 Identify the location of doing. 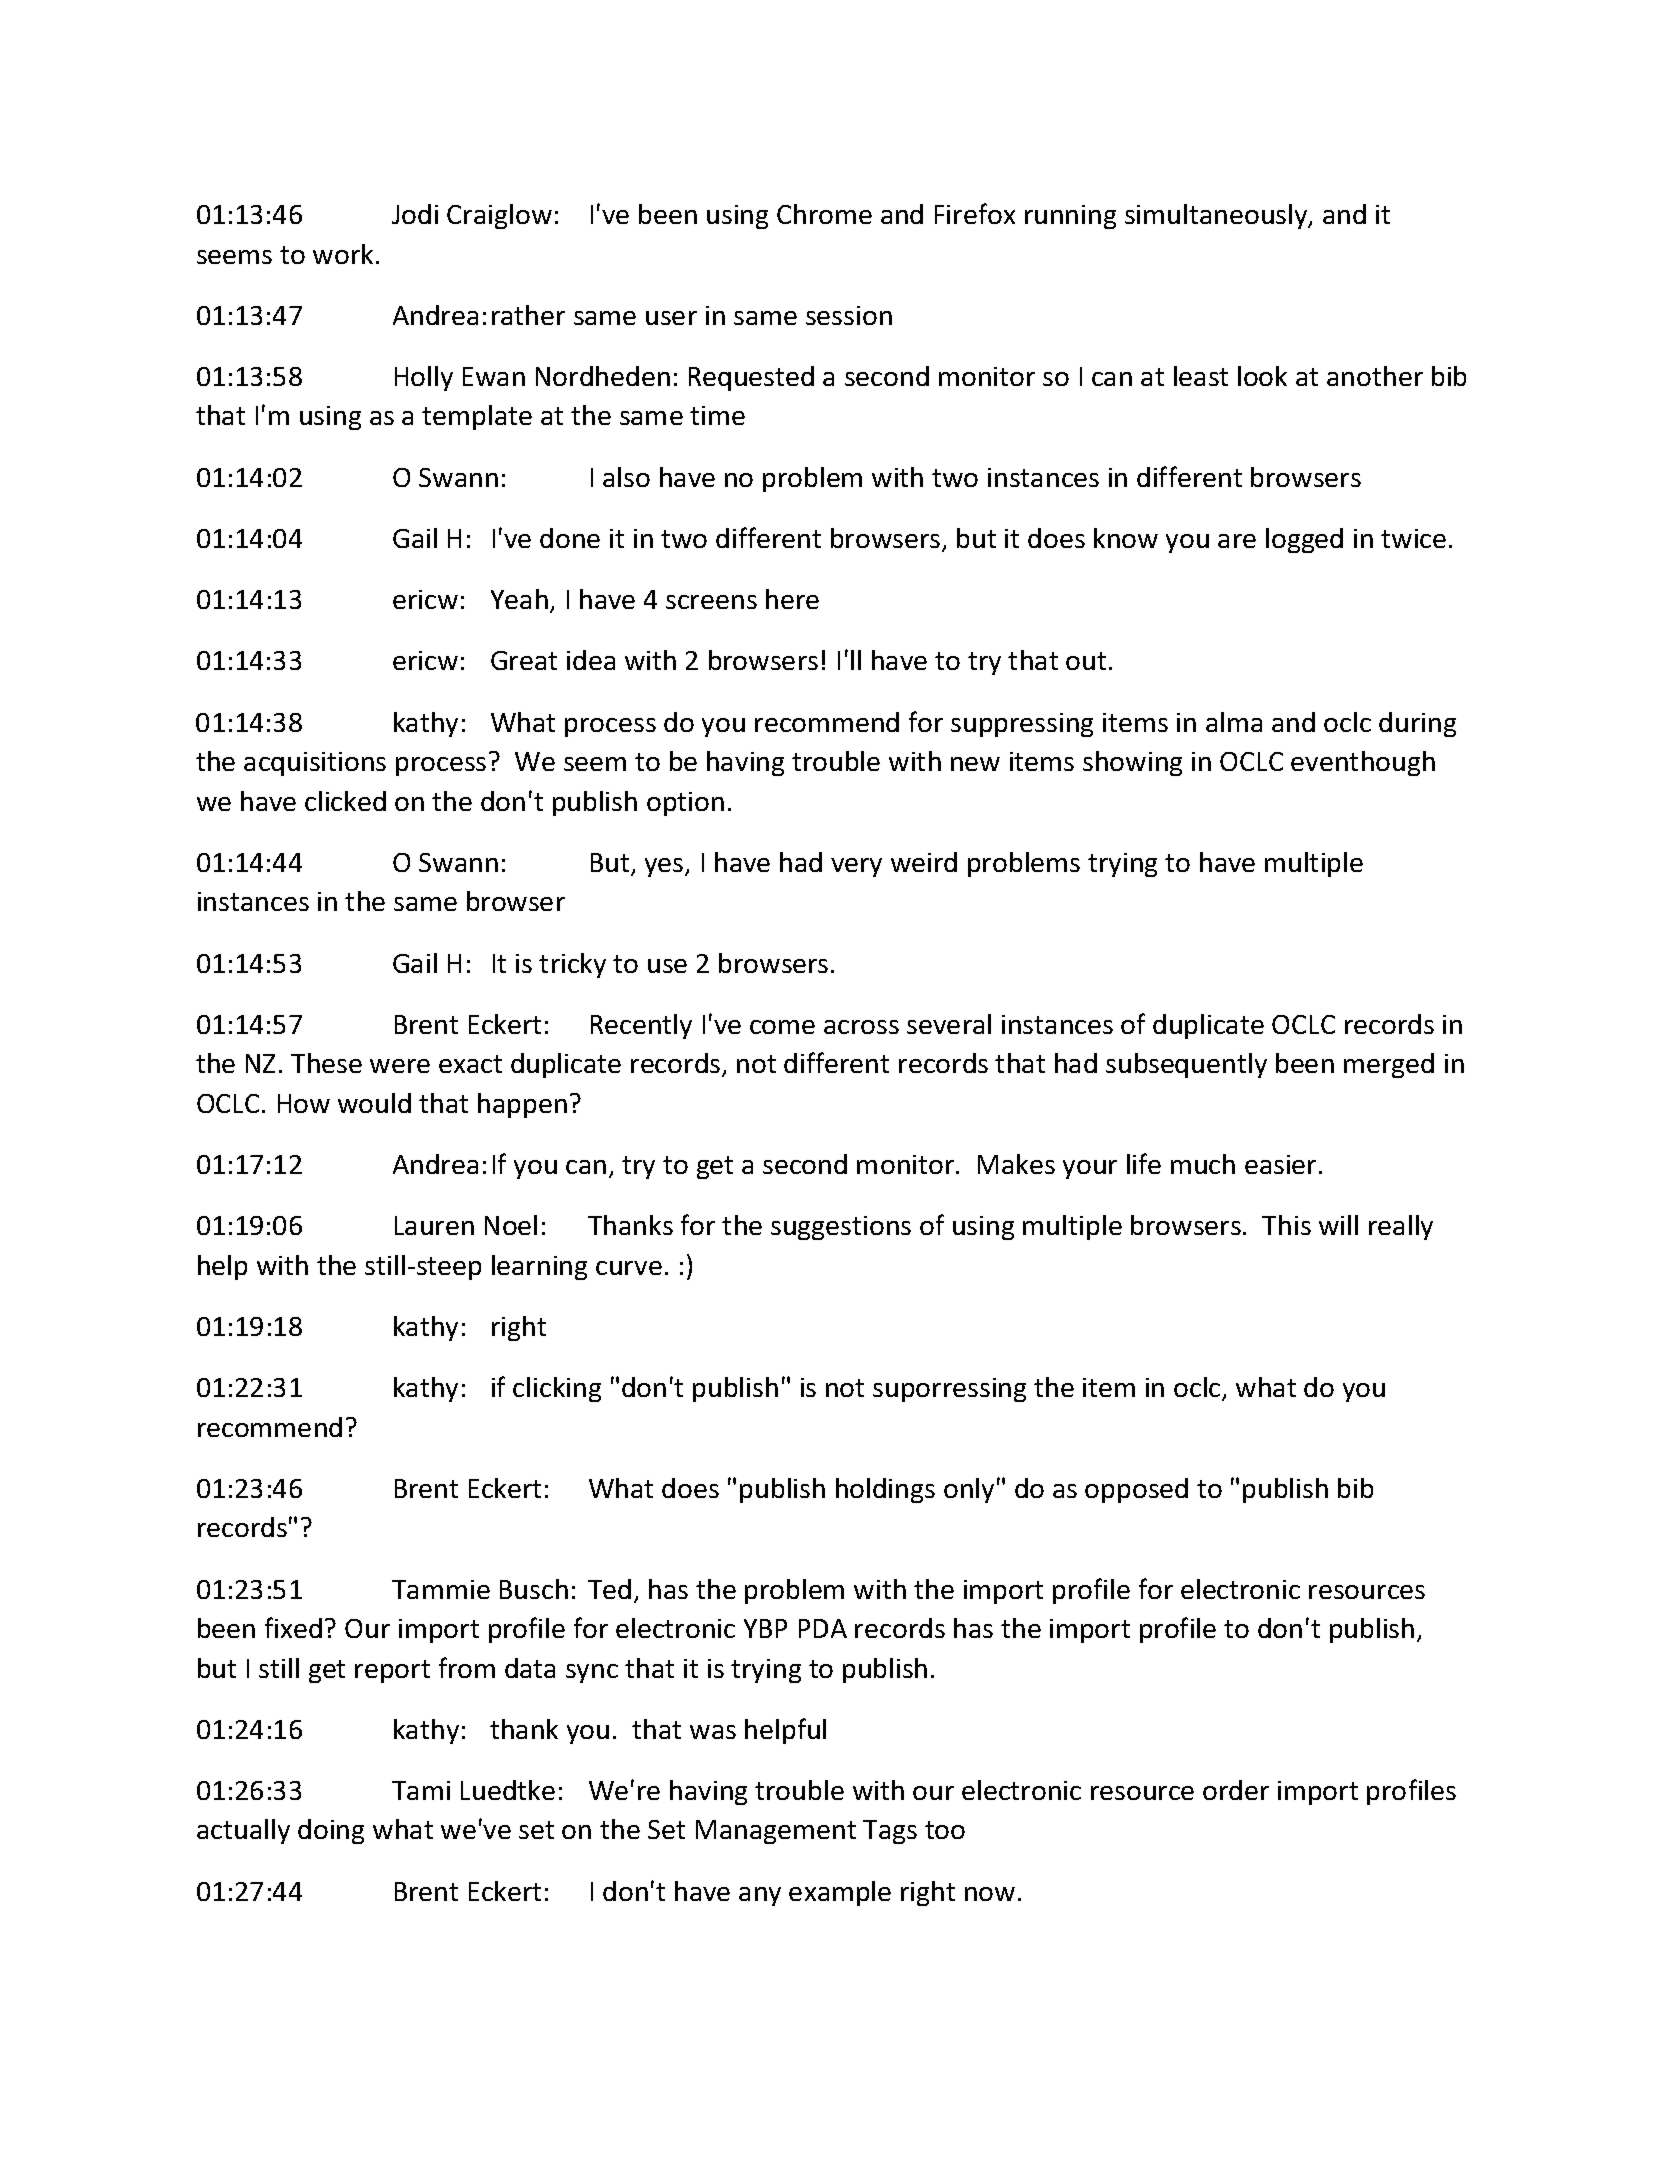
(331, 1831).
